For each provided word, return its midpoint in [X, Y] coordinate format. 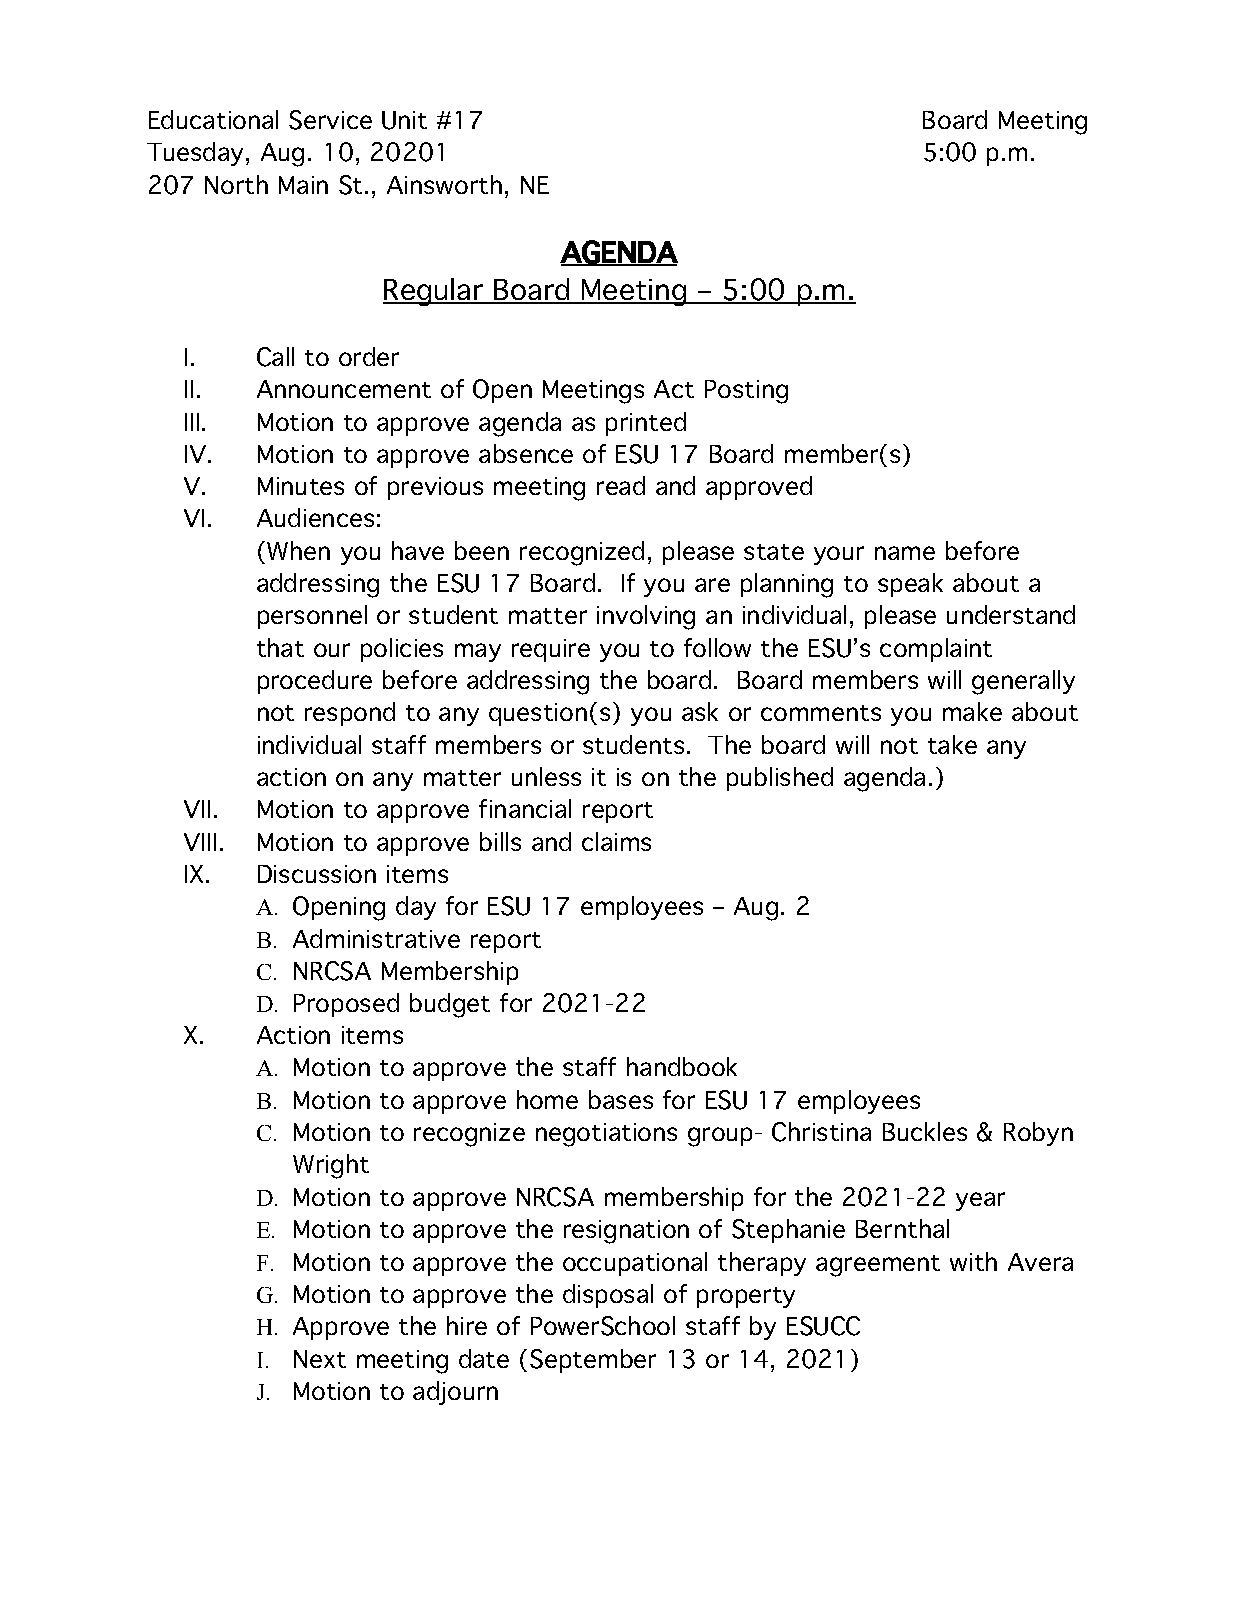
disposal [608, 1296]
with [973, 1261]
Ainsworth [444, 184]
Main [303, 185]
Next [320, 1359]
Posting [746, 392]
